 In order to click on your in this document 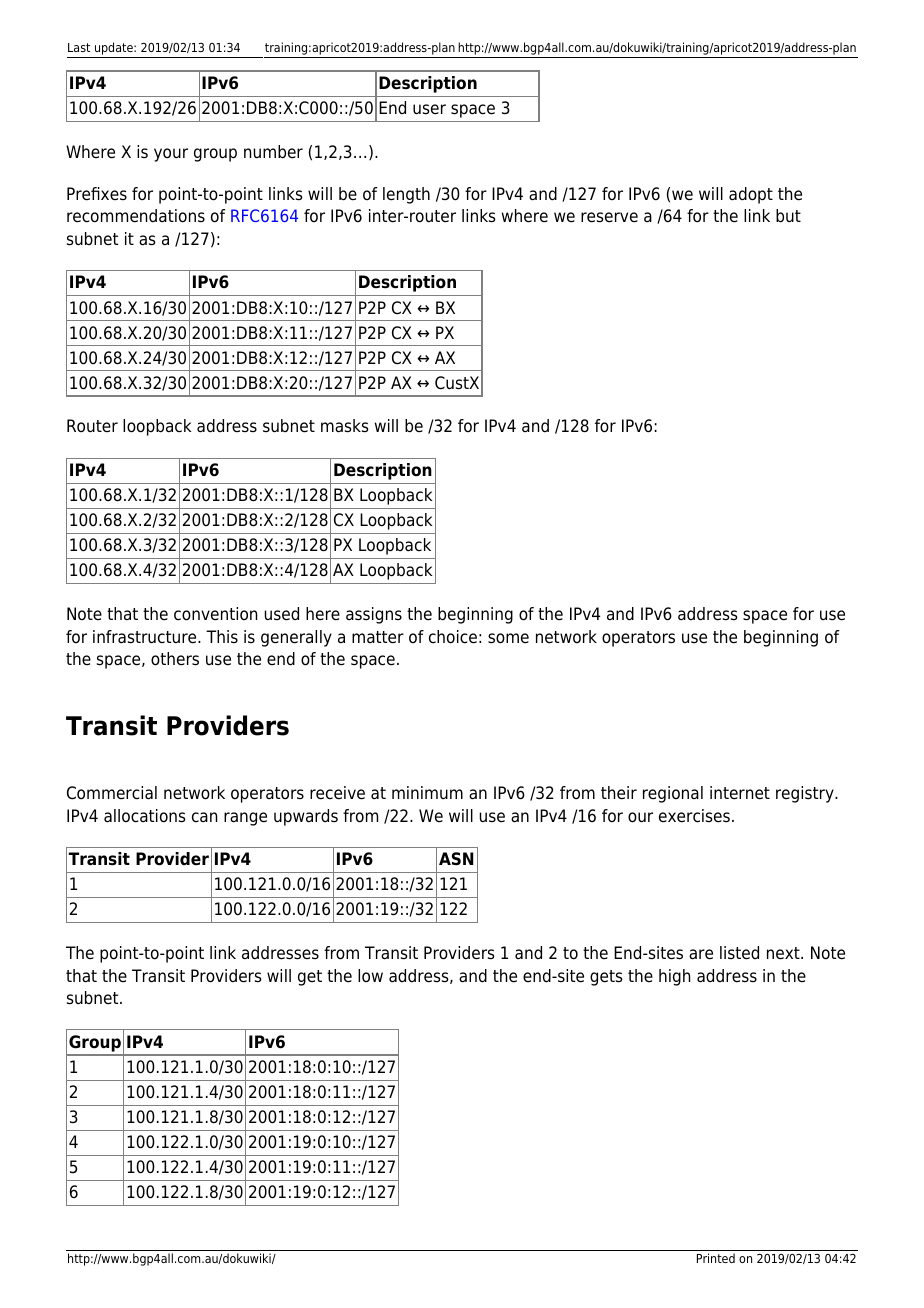, I will do `click(171, 155)`.
